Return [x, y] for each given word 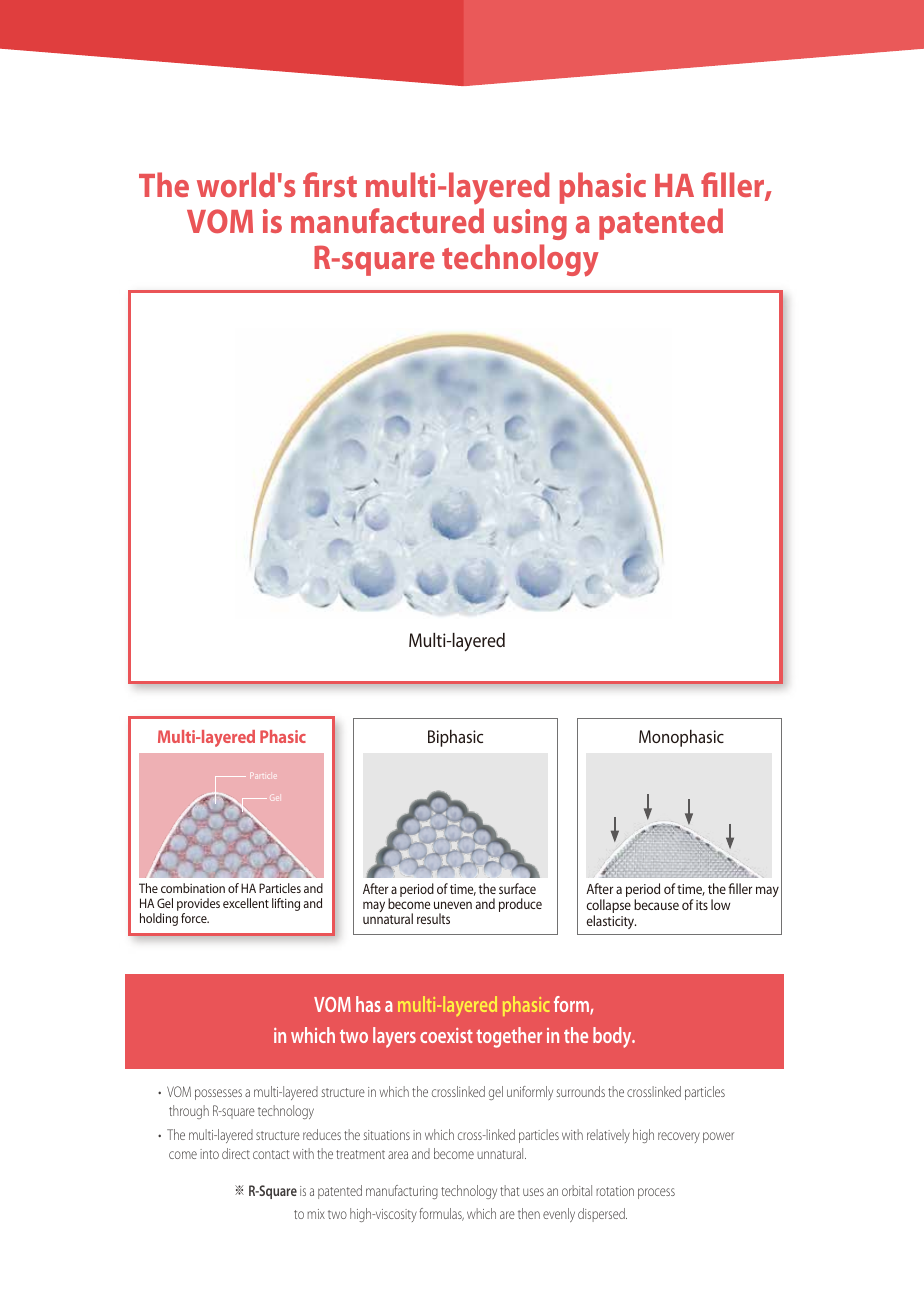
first [330, 184]
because [656, 904]
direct [236, 1153]
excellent [246, 903]
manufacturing [402, 1192]
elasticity [611, 922]
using [530, 224]
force [195, 918]
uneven [453, 905]
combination [193, 888]
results [433, 918]
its [702, 905]
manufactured [387, 220]
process [656, 1193]
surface [517, 888]
